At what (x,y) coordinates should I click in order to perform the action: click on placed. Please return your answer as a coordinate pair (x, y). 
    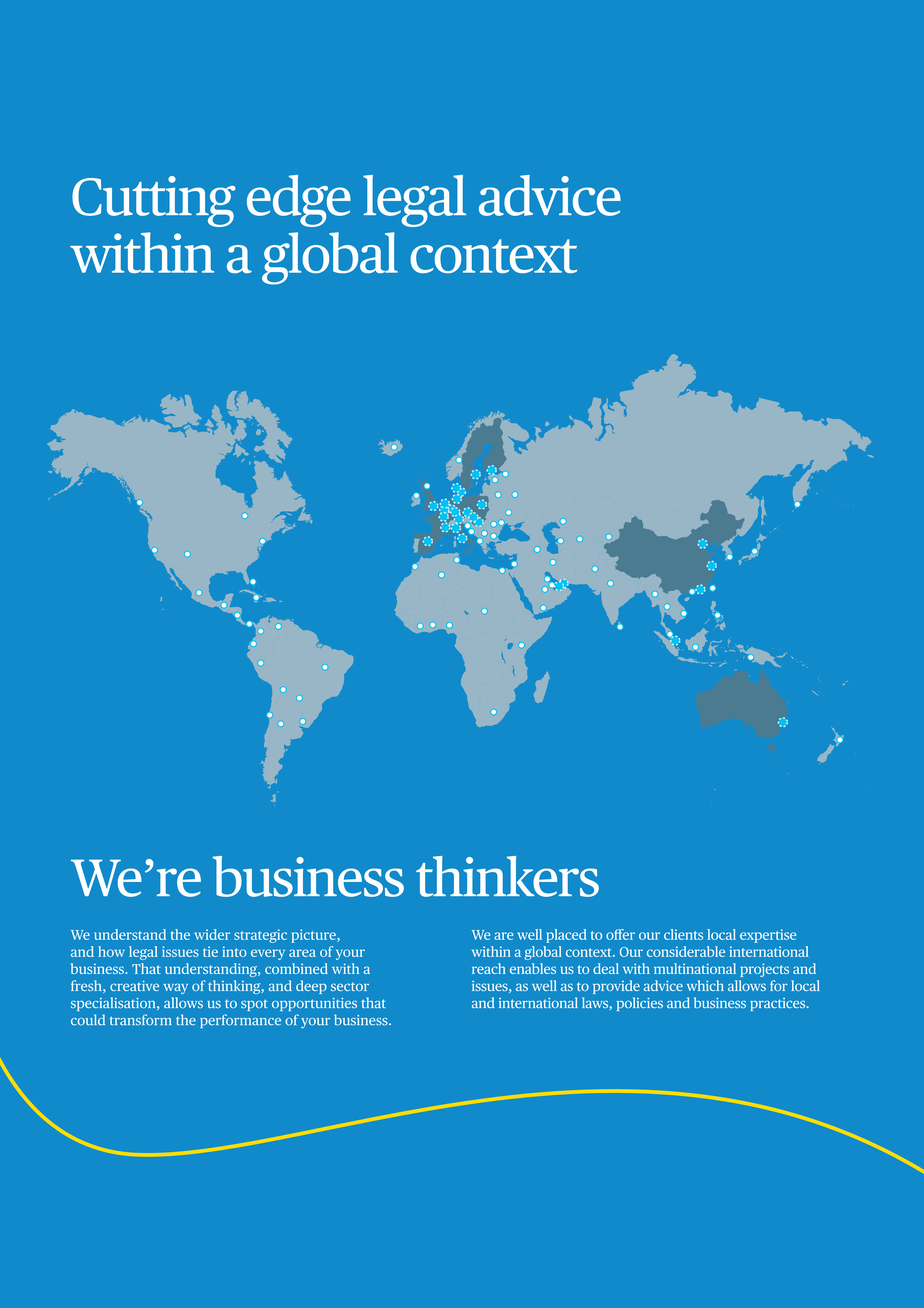
    Looking at the image, I should click on (566, 936).
